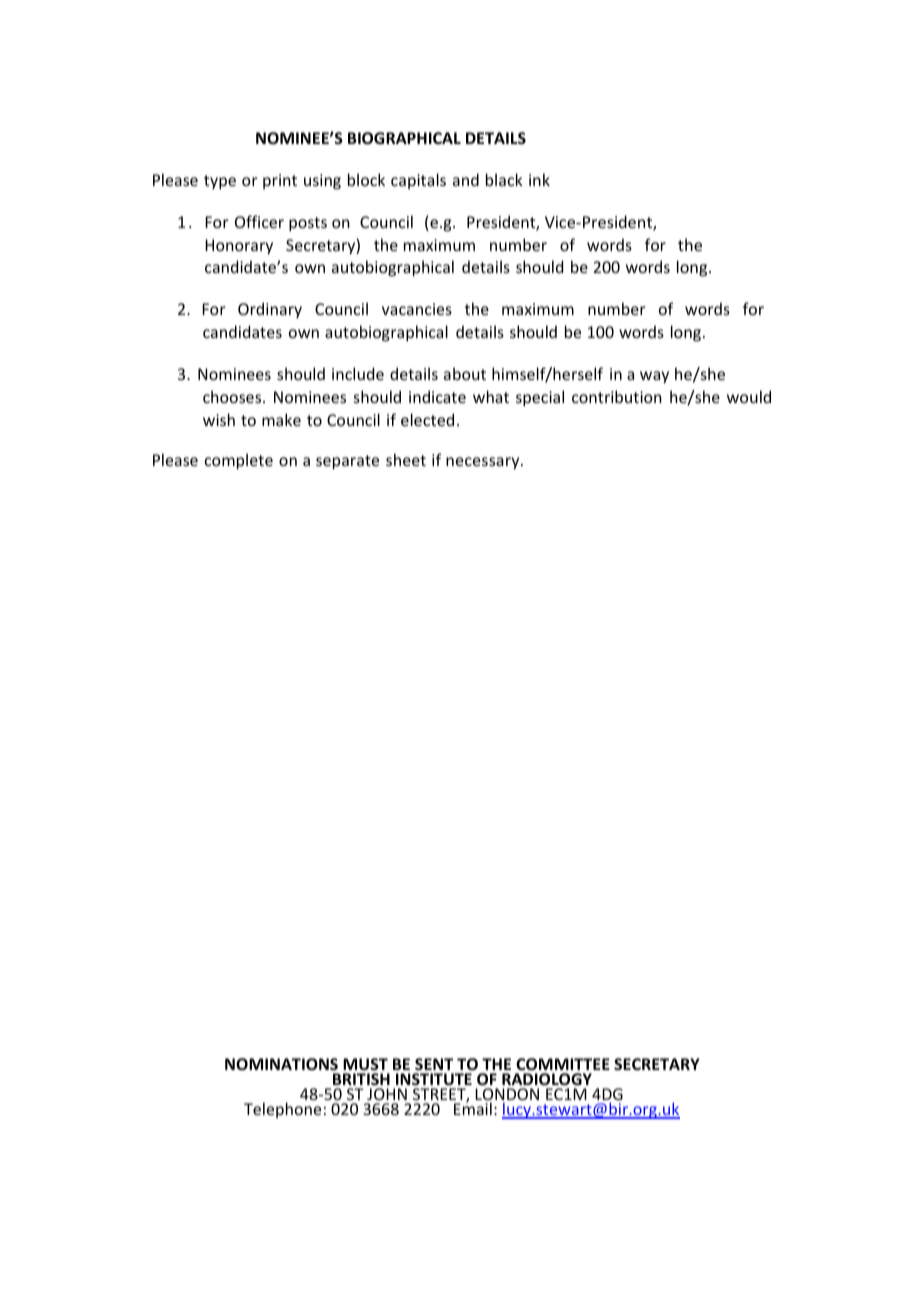 This page has height=1308, width=924. What do you see at coordinates (654, 377) in the page?
I see `way` at bounding box center [654, 377].
